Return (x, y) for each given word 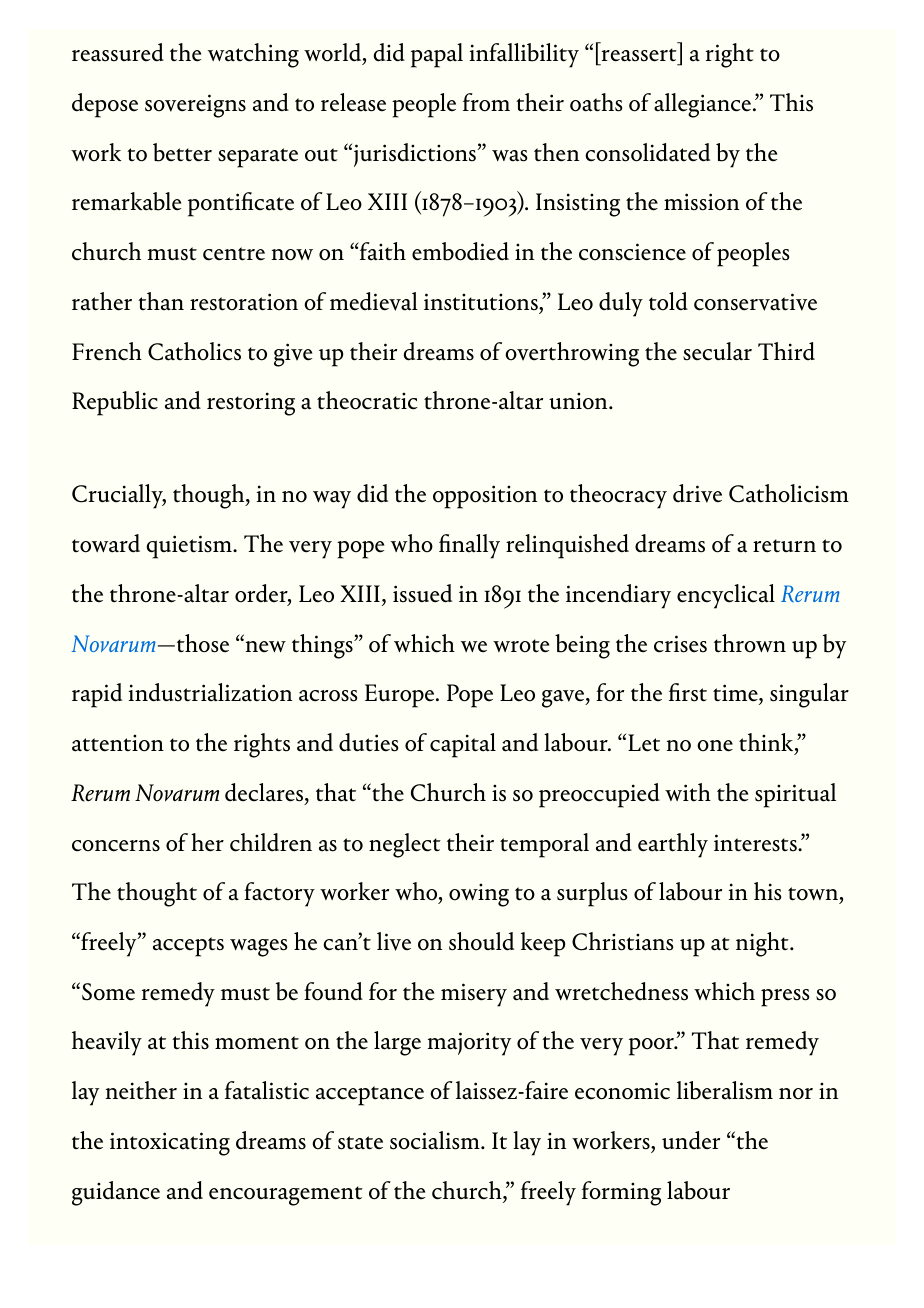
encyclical (726, 596)
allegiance (704, 105)
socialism (436, 1140)
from (486, 102)
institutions (482, 302)
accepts (188, 947)
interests (756, 843)
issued (422, 593)
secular (717, 351)
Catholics (194, 351)
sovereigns (195, 106)
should (481, 941)
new (264, 646)
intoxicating (170, 1144)
